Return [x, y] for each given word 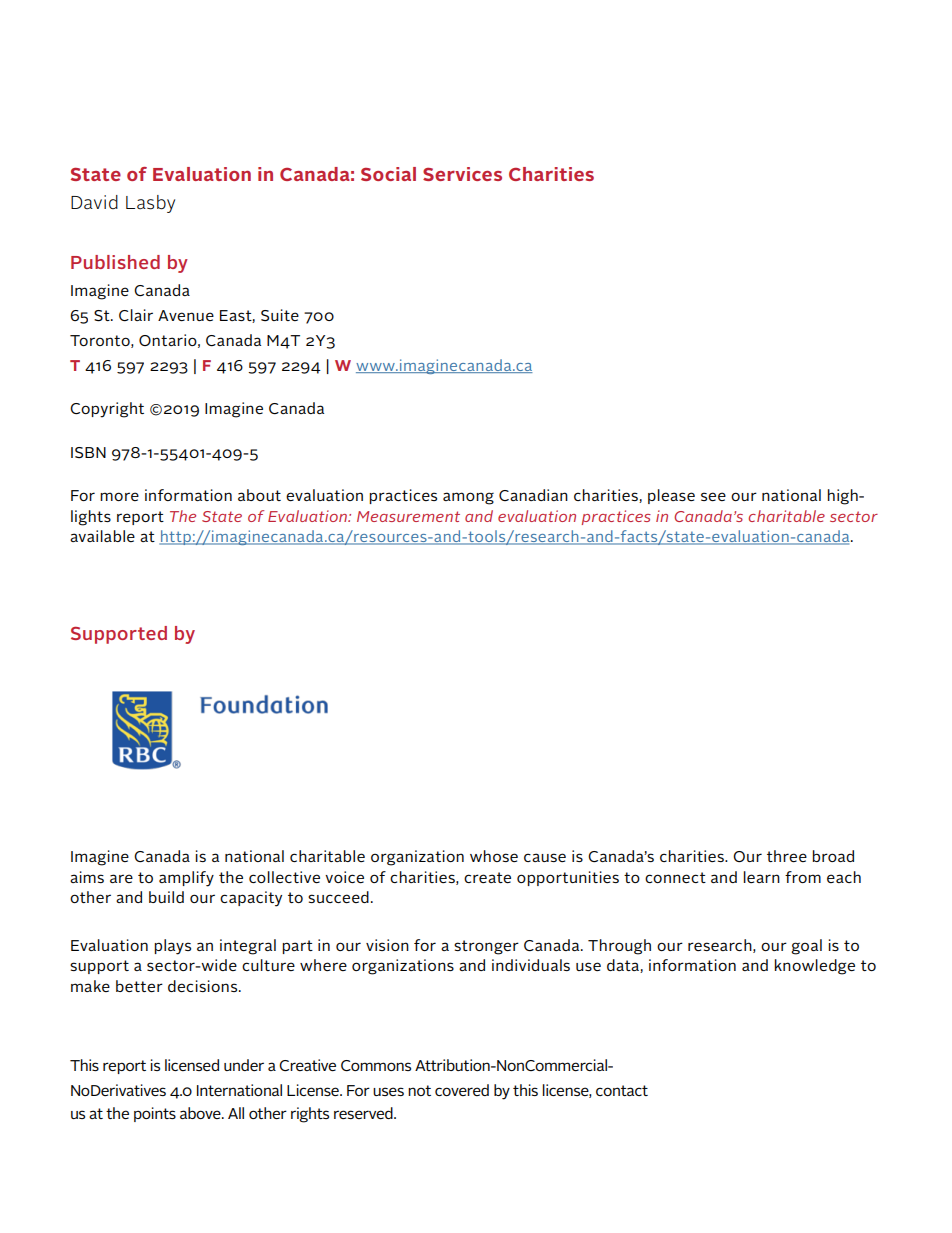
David [94, 202]
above [201, 1113]
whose [494, 856]
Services [462, 174]
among [468, 498]
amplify [186, 879]
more [119, 496]
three [787, 856]
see [713, 496]
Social [388, 174]
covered [462, 1090]
